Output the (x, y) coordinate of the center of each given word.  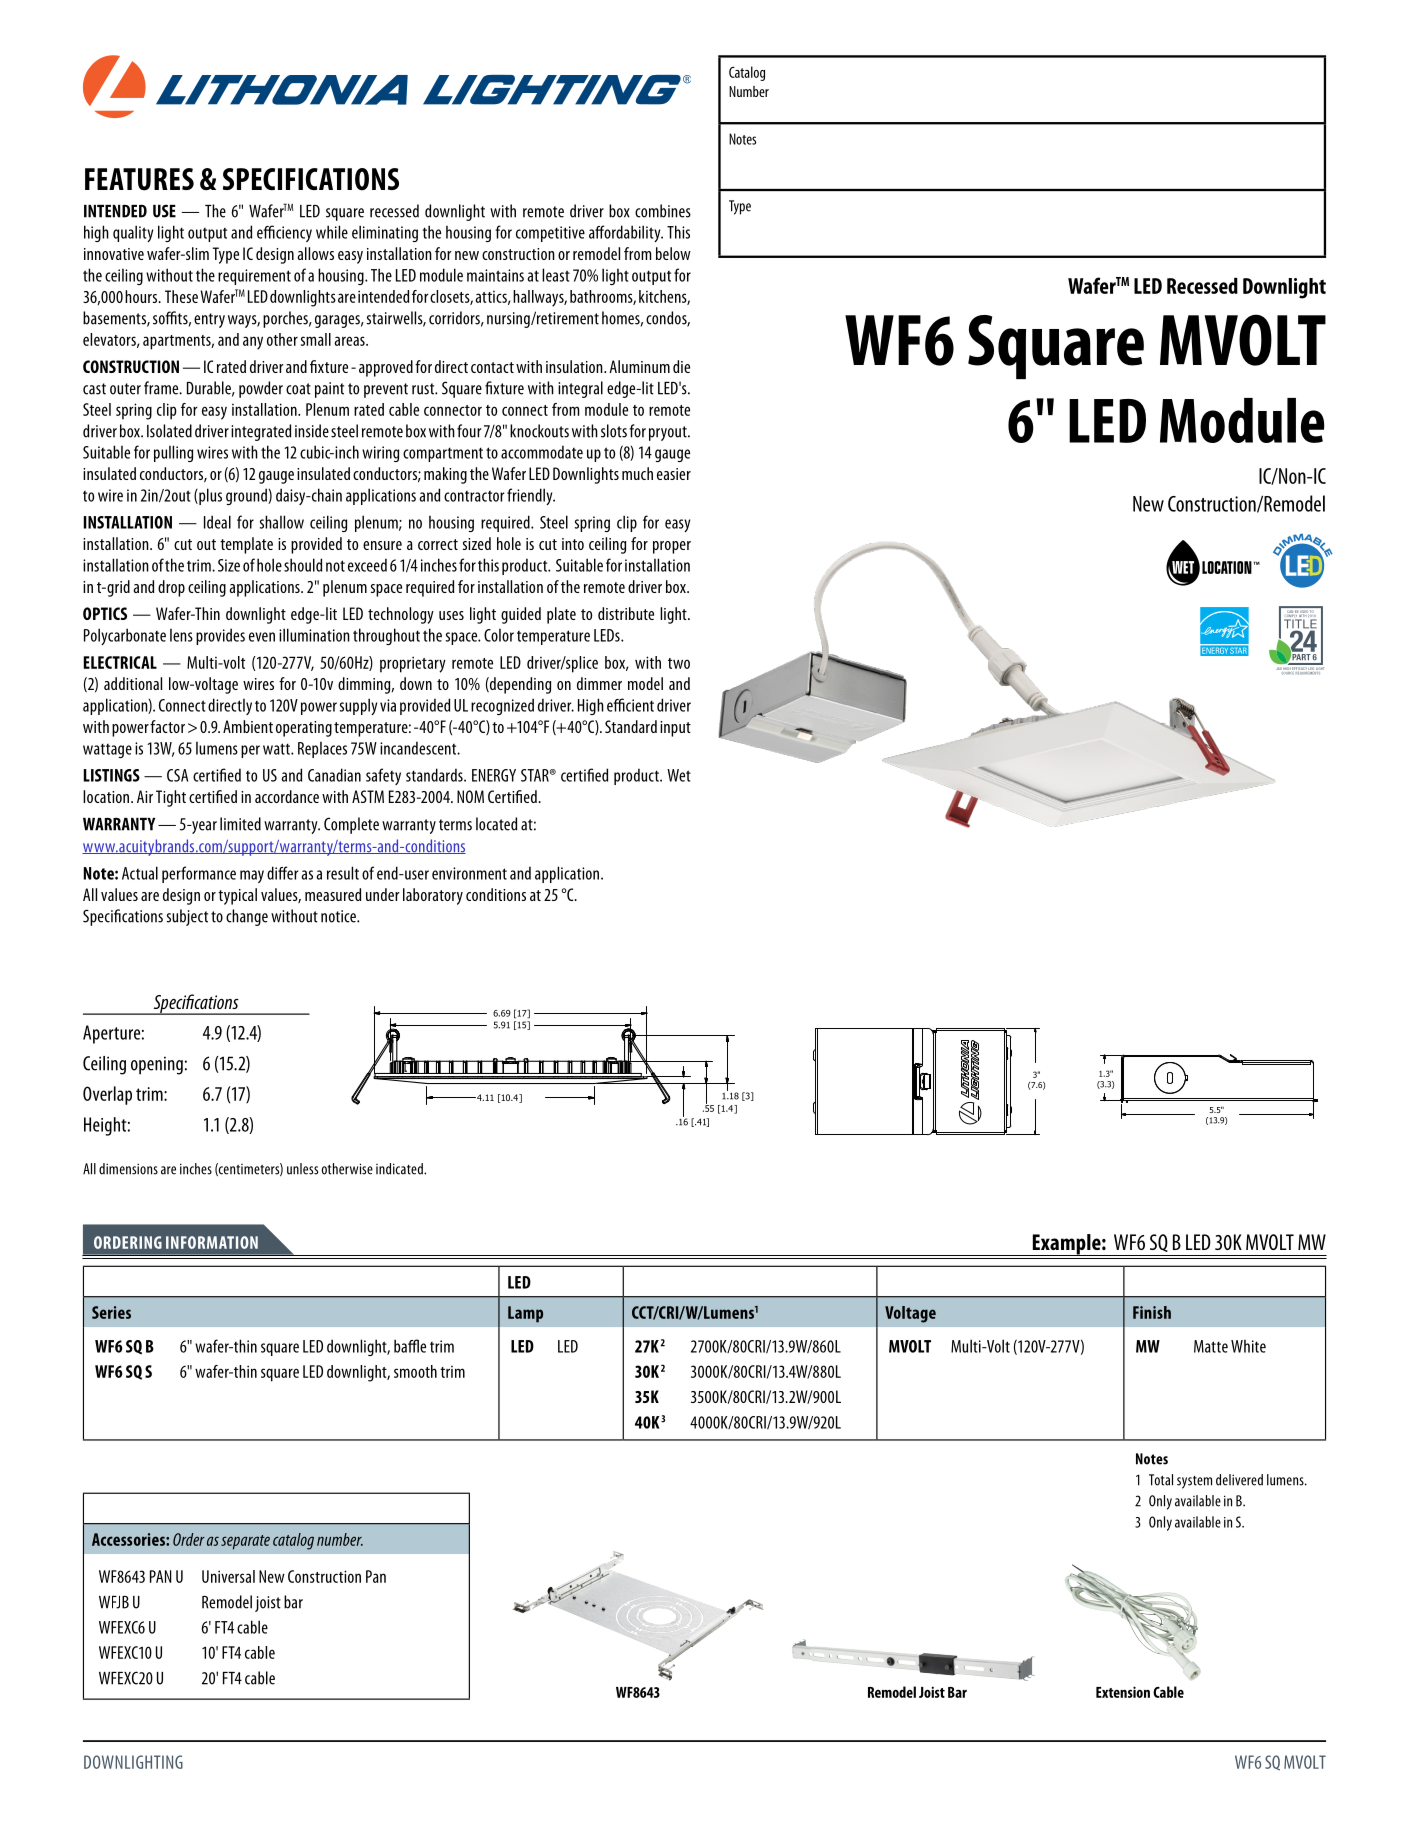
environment (469, 873)
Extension (1123, 1692)
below (673, 253)
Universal (228, 1576)
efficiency (284, 233)
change (247, 917)
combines (663, 211)
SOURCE (1287, 672)
